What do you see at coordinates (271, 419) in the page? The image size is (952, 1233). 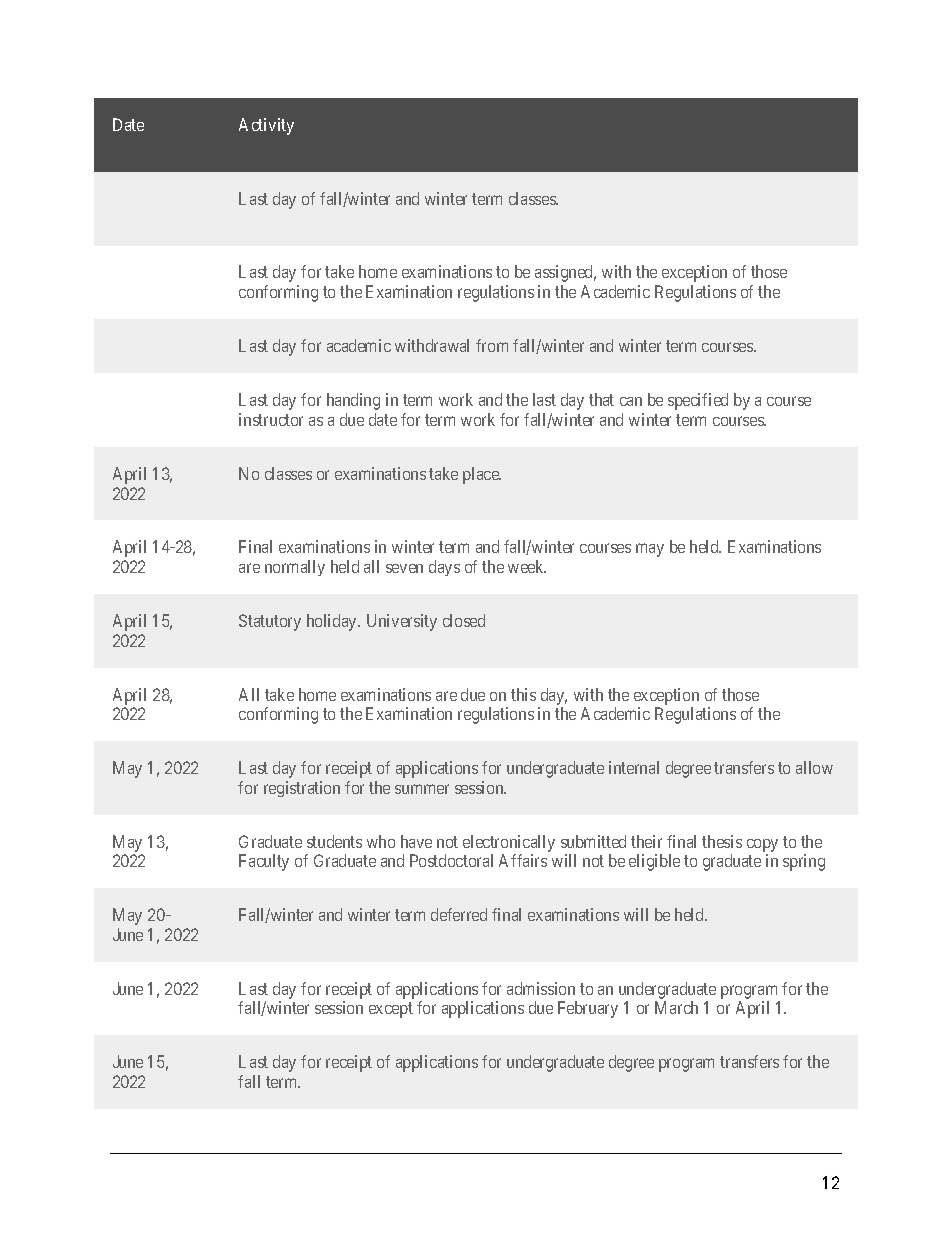 I see `instructor` at bounding box center [271, 419].
